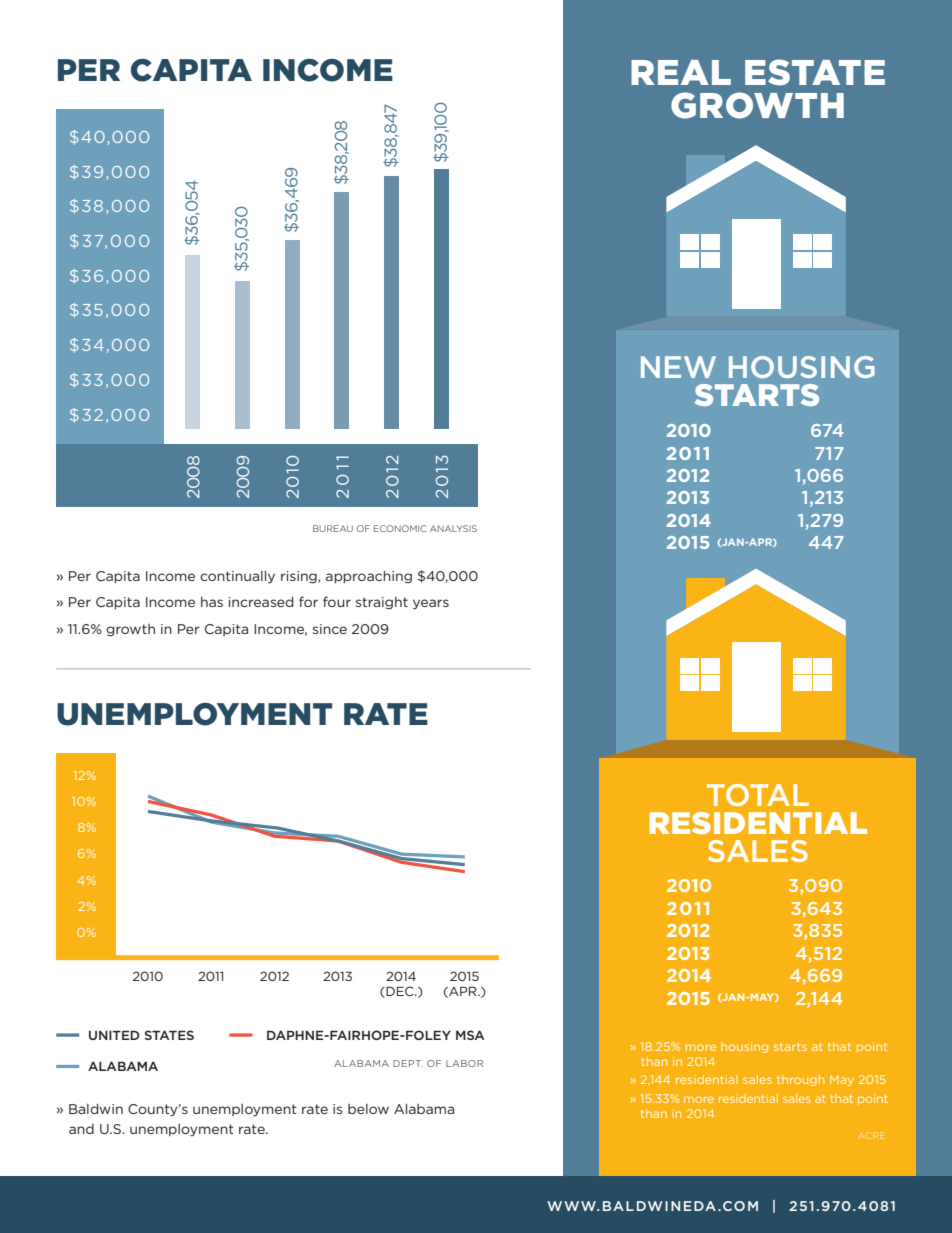  Describe the element at coordinates (464, 1063) in the screenshot. I see `LABOR` at that location.
